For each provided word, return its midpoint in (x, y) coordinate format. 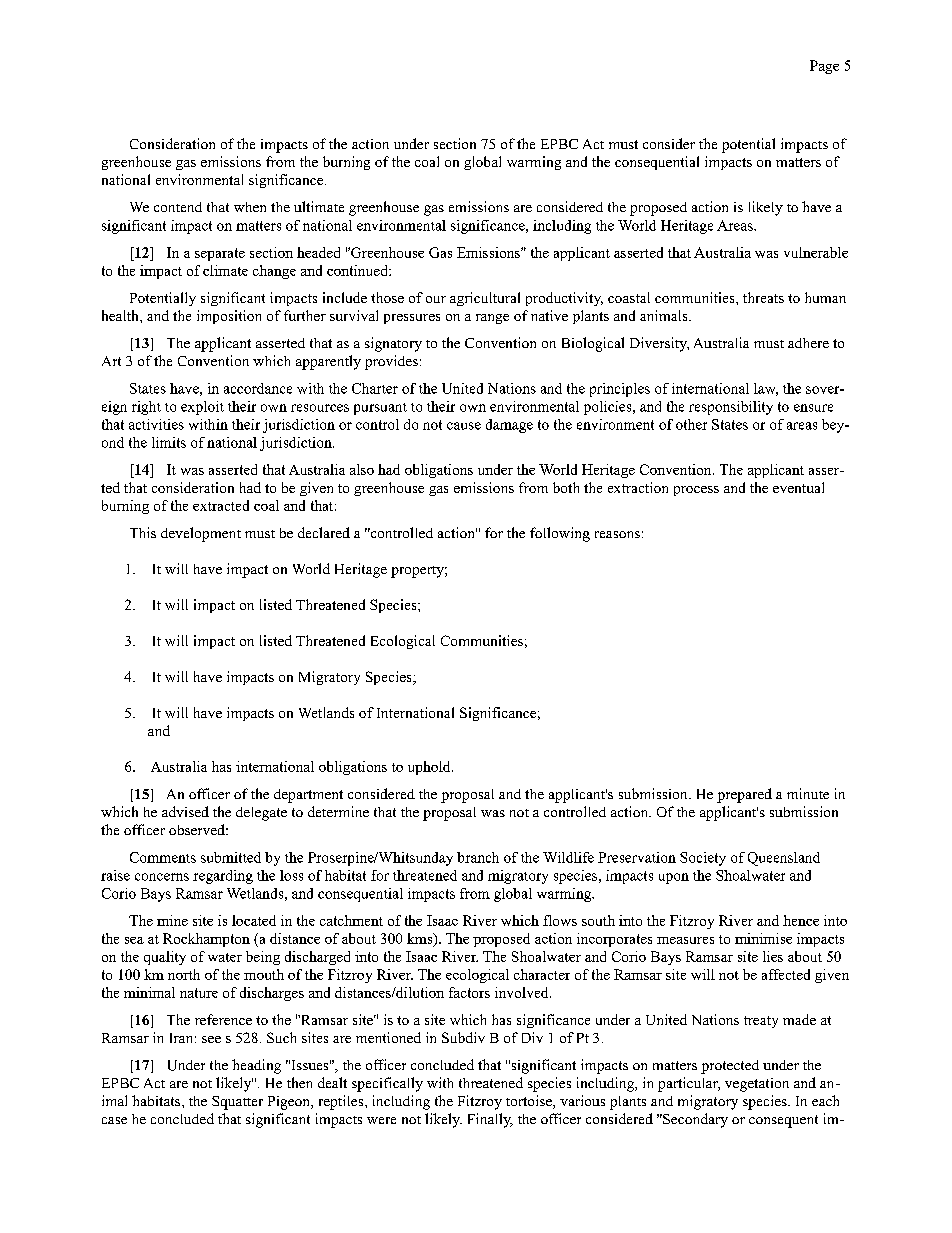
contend (178, 207)
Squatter (237, 1103)
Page (824, 67)
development (201, 534)
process (696, 491)
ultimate (319, 206)
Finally (490, 1120)
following (560, 534)
